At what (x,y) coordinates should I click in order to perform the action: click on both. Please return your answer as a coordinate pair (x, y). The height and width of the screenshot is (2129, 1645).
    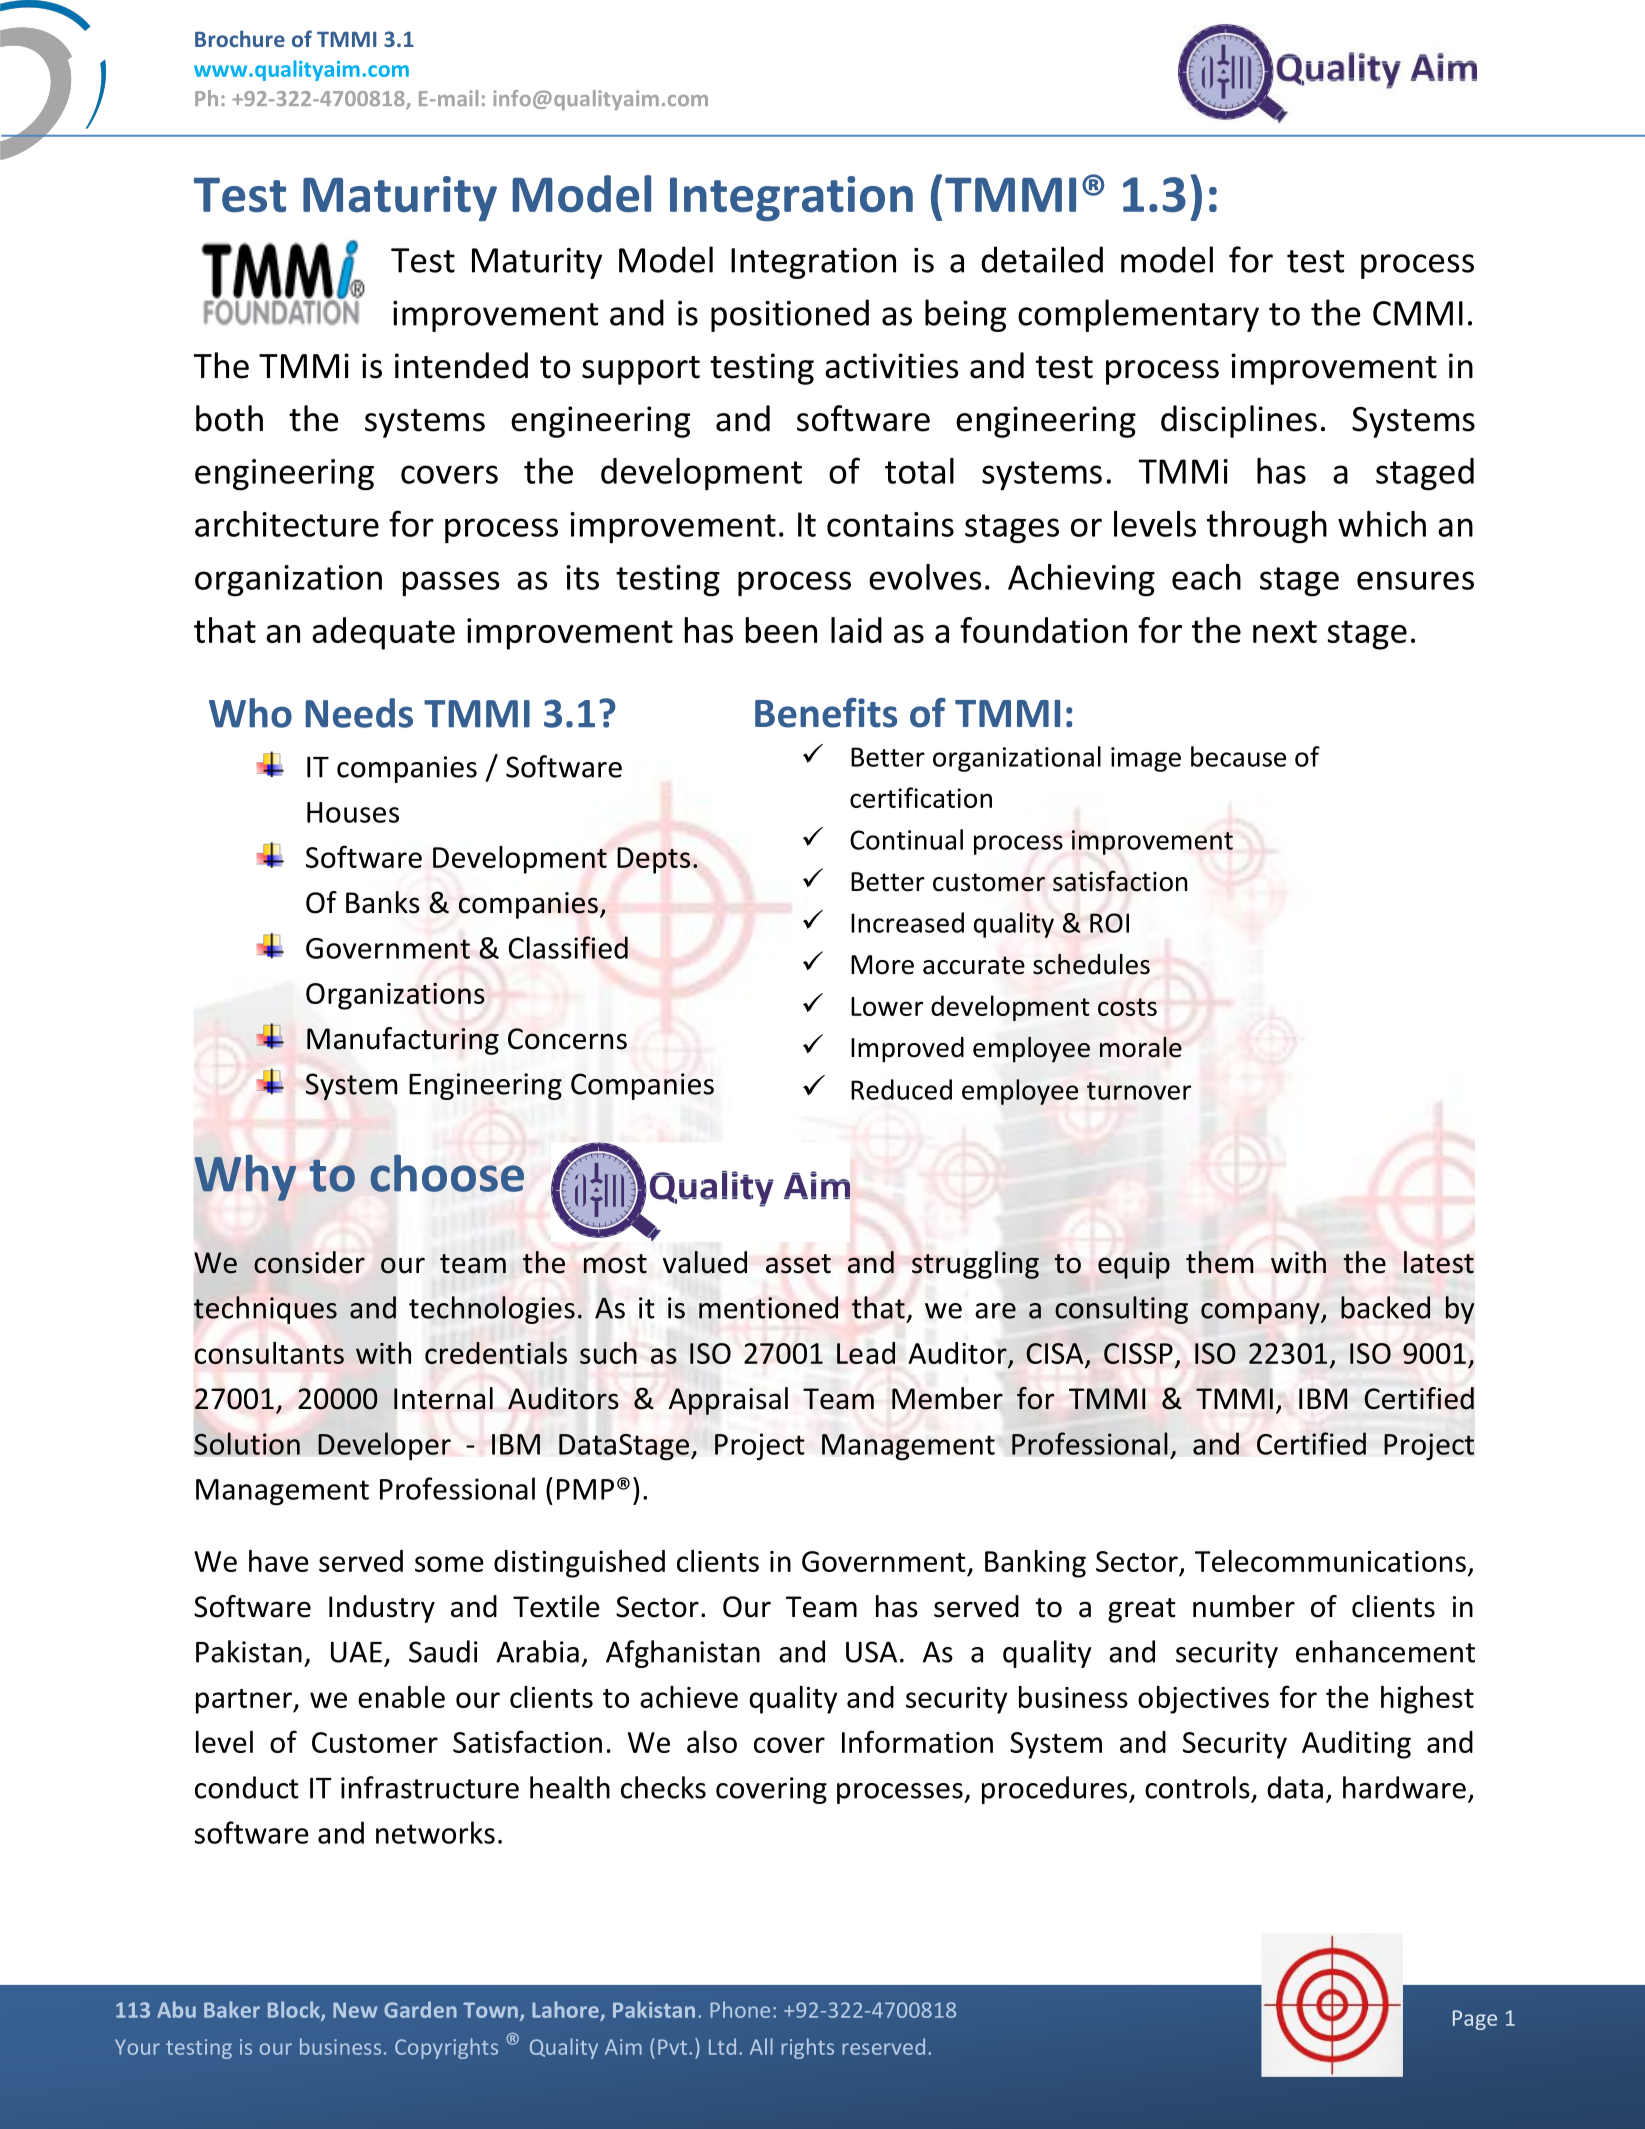
    Looking at the image, I should click on (229, 418).
